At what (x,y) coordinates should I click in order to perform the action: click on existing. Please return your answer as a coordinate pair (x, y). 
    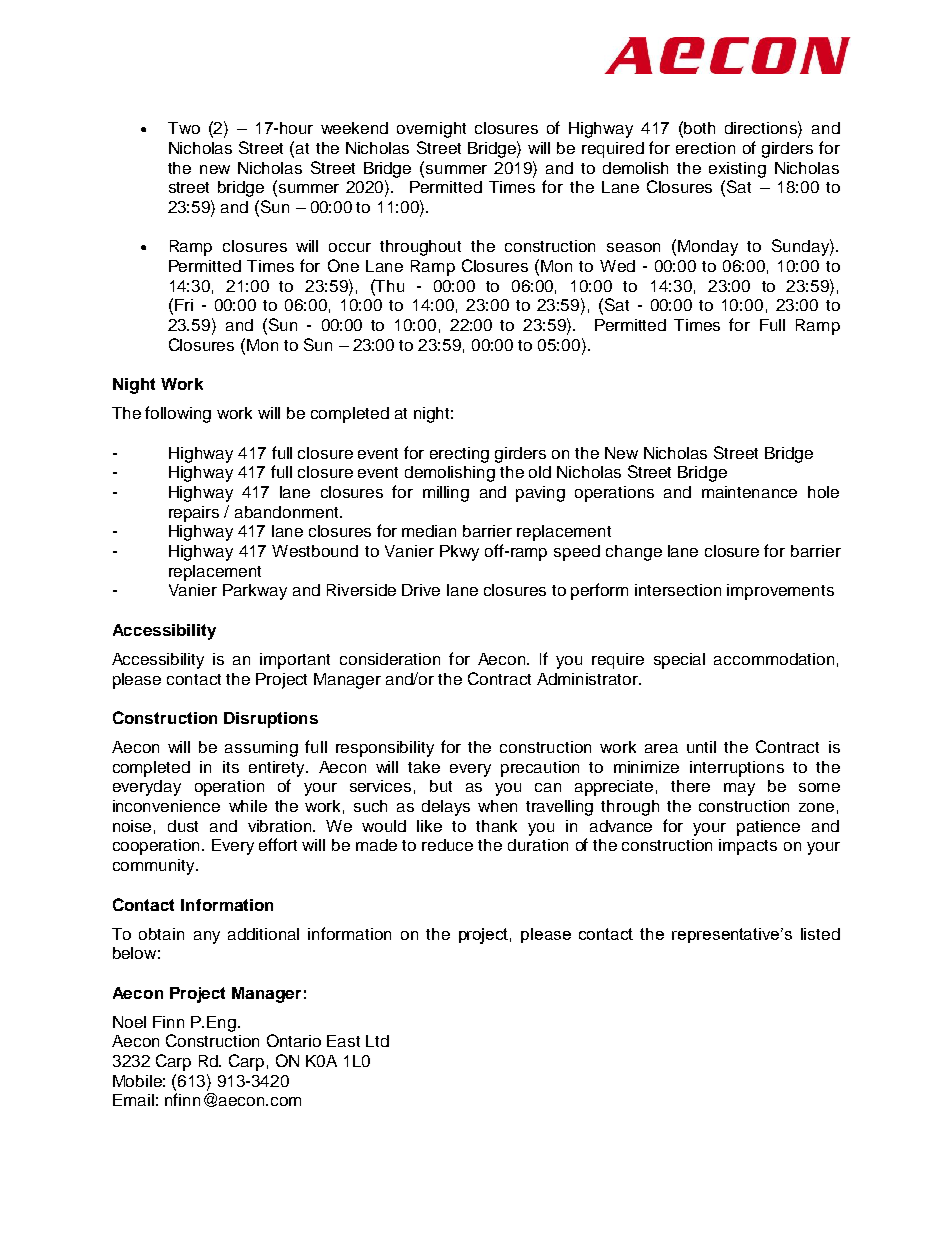
    Looking at the image, I should click on (737, 170).
